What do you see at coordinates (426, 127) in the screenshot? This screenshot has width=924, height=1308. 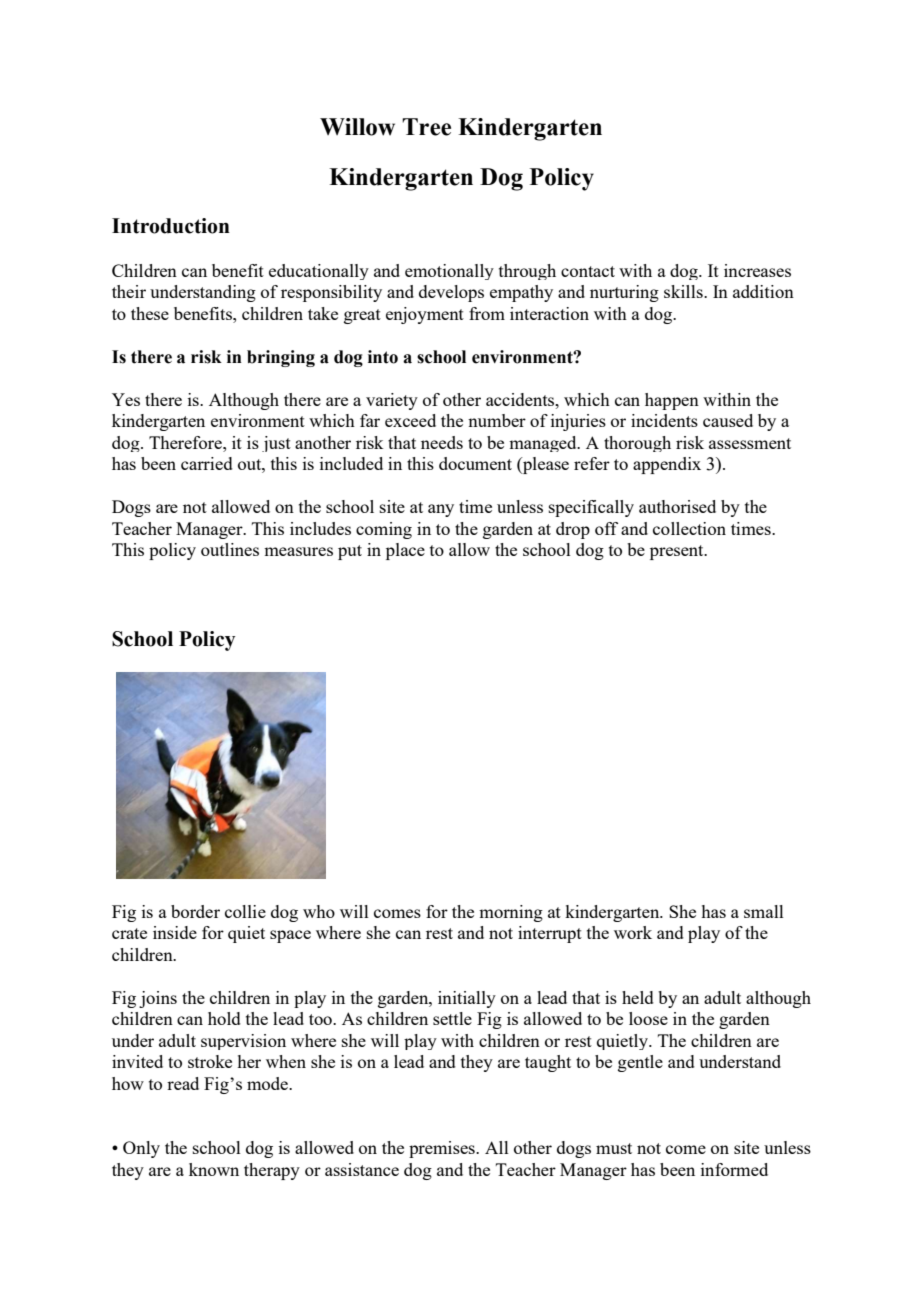 I see `Tree` at bounding box center [426, 127].
